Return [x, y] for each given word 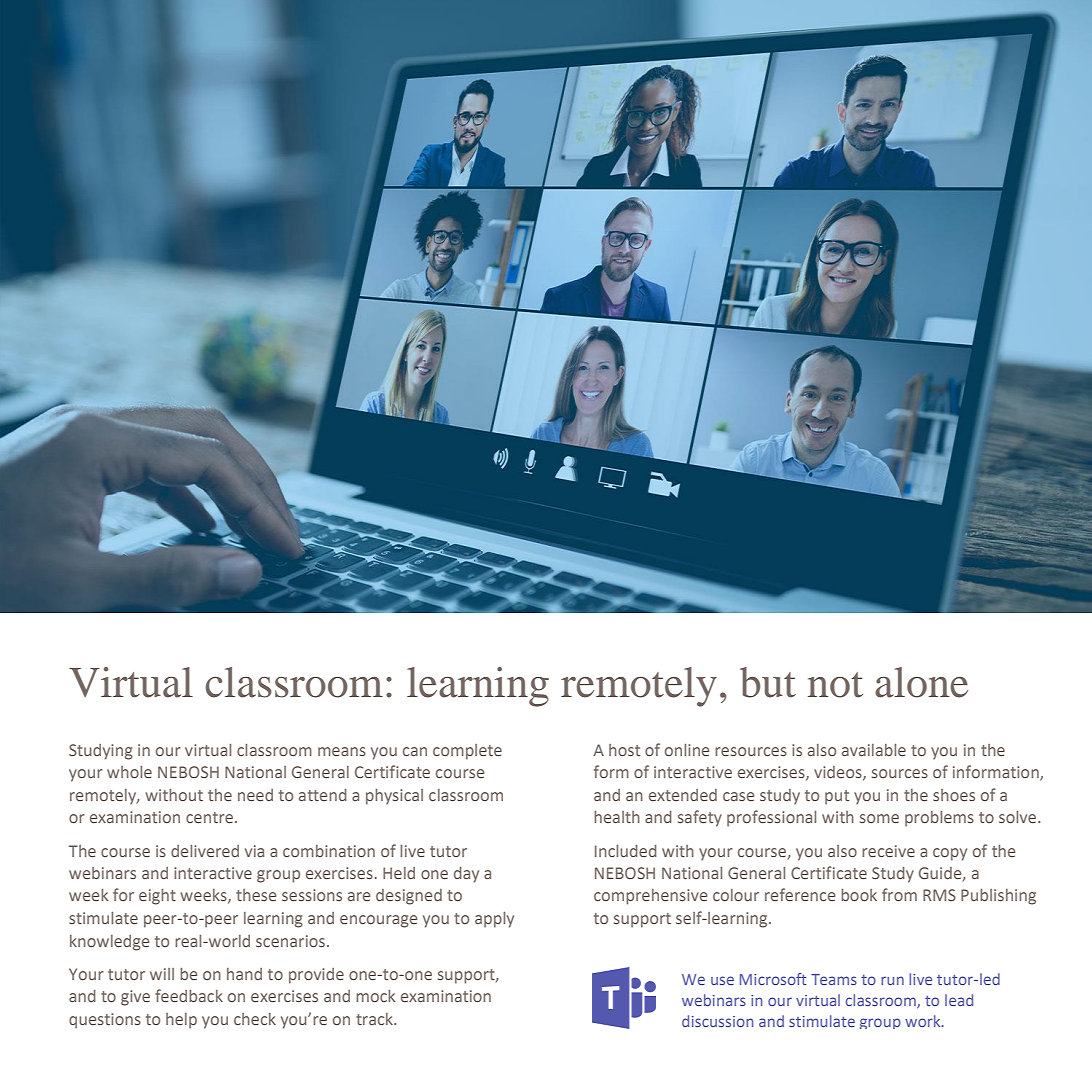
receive [888, 851]
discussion [717, 1021]
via [254, 851]
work [924, 1021]
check [255, 1019]
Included [626, 851]
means [342, 751]
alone [921, 682]
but [768, 682]
